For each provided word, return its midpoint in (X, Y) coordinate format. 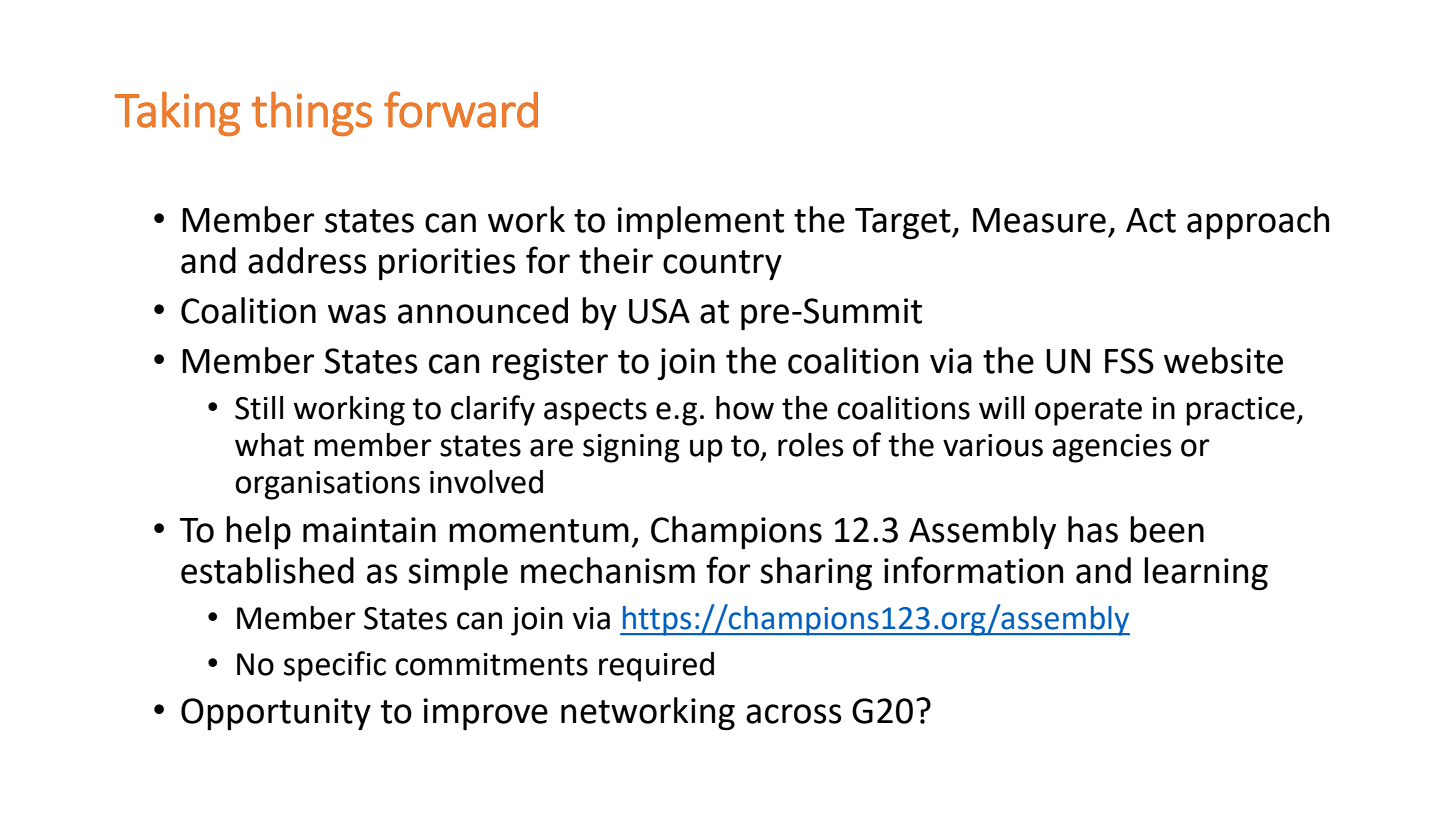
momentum (539, 531)
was (357, 314)
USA (659, 311)
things (311, 113)
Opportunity (276, 714)
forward (461, 109)
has (1093, 529)
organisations (327, 485)
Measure (1039, 220)
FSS (1129, 361)
